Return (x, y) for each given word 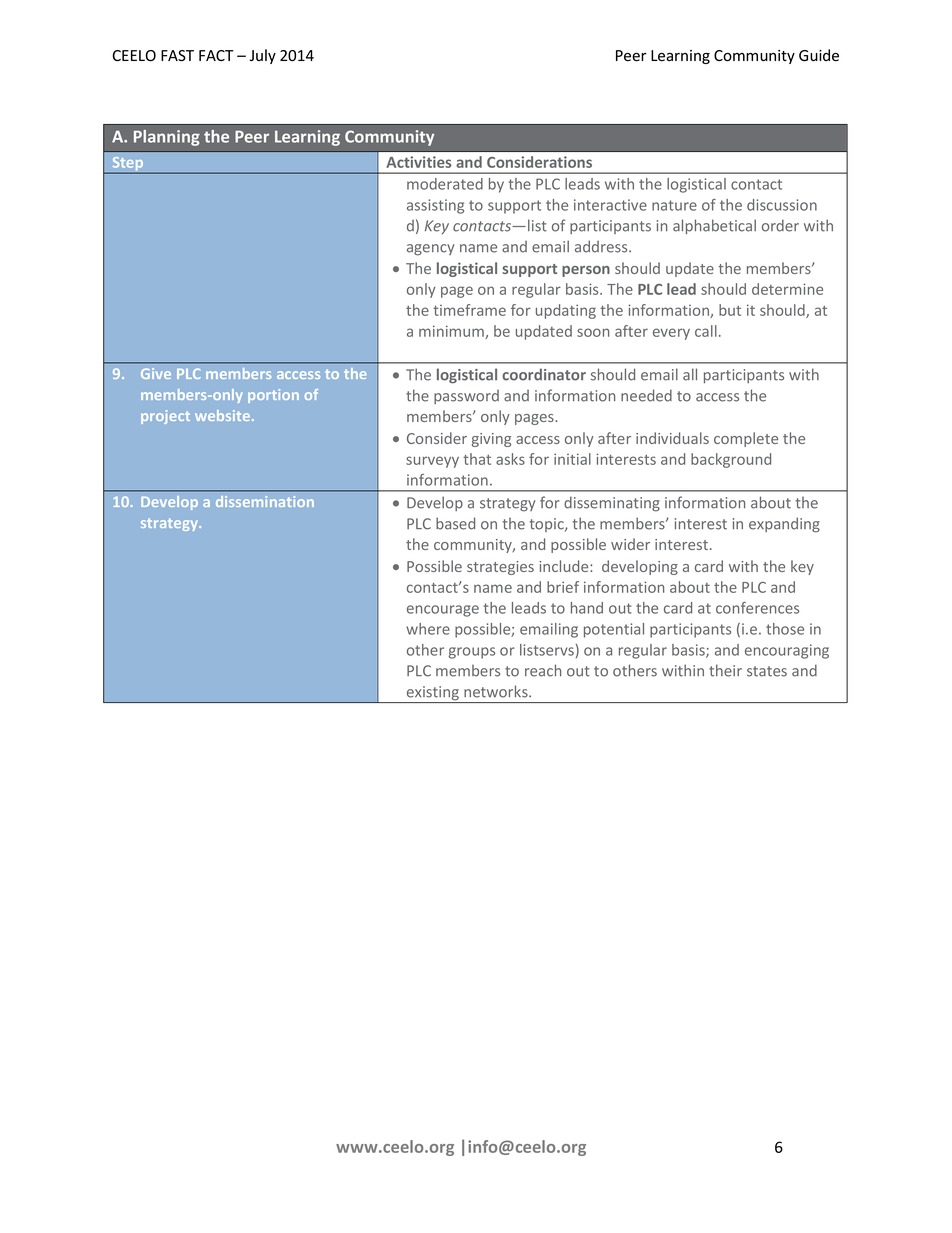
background (731, 460)
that (477, 459)
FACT (216, 55)
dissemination (265, 501)
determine (787, 289)
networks (497, 691)
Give (156, 373)
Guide (819, 55)
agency (431, 250)
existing (432, 694)
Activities (419, 162)
